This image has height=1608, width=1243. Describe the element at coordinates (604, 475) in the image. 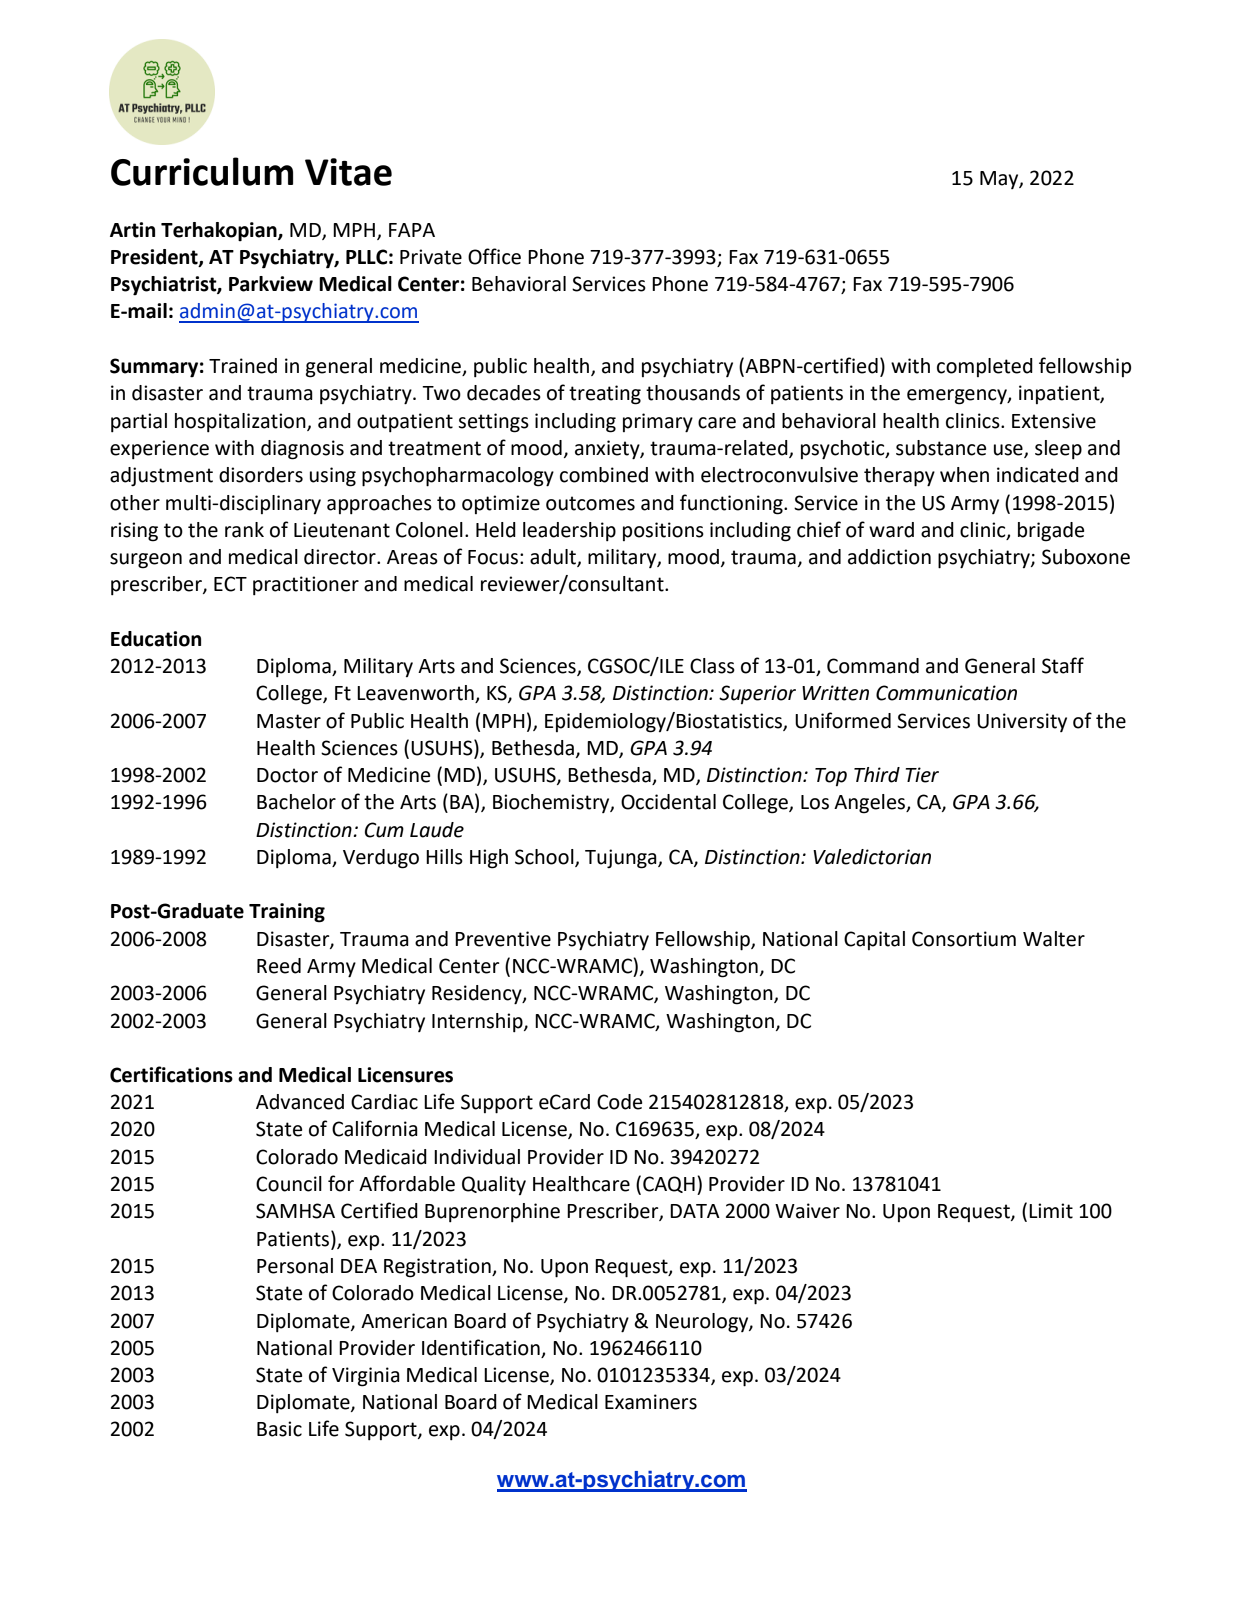

I see `combined` at that location.
